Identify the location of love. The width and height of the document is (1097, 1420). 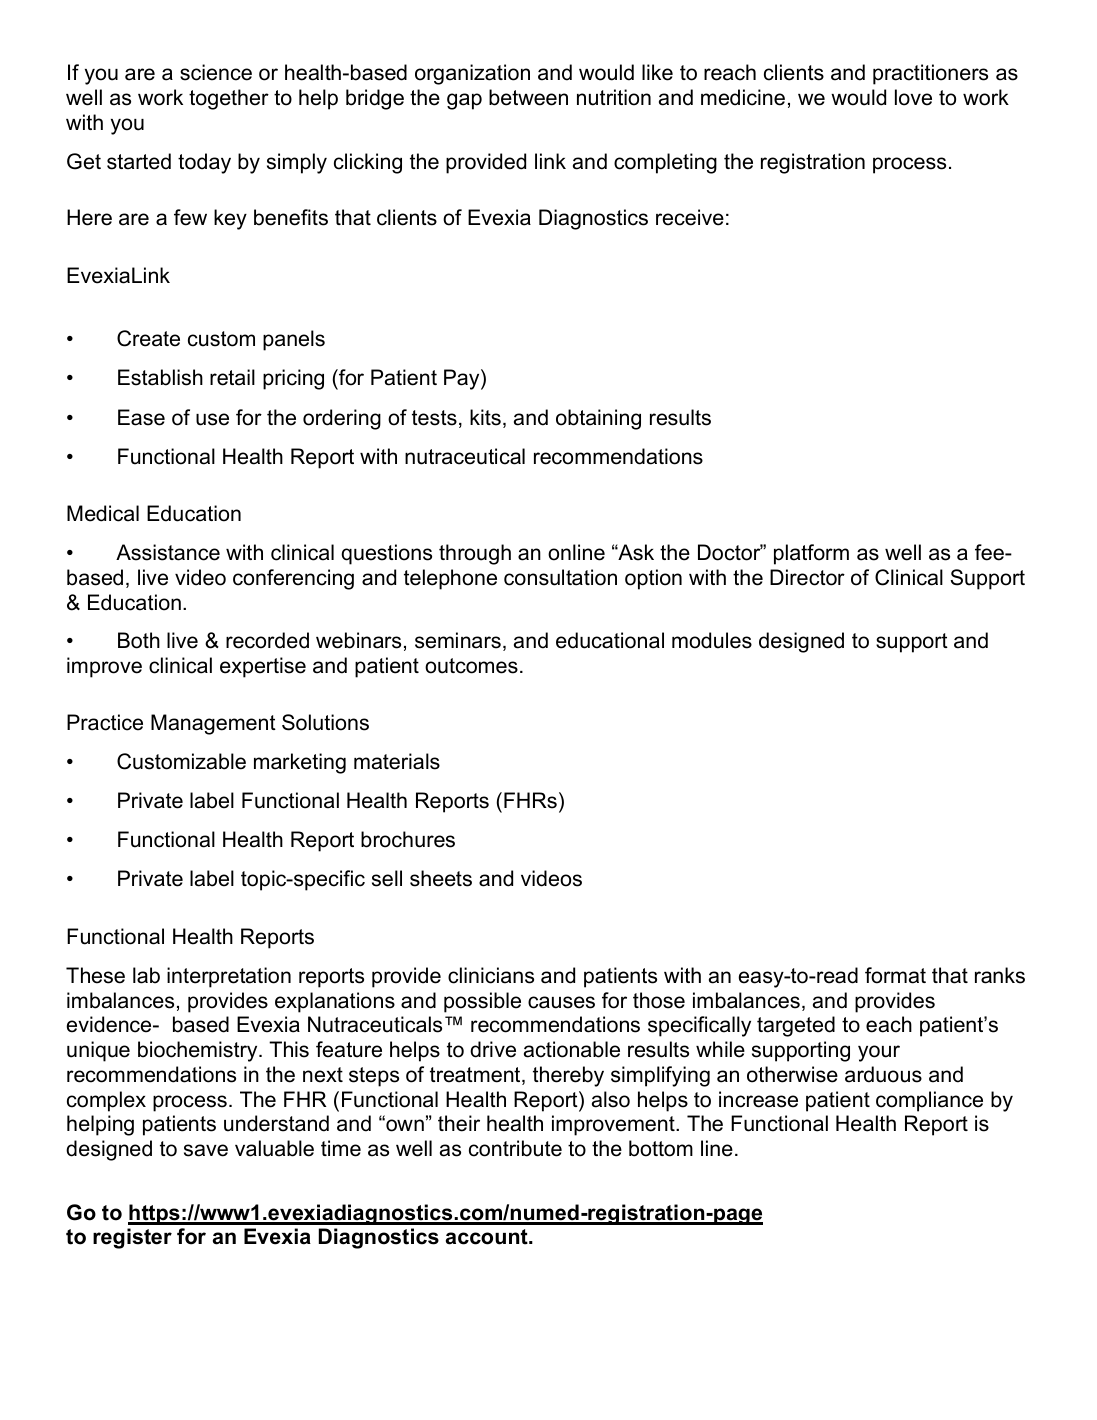
(913, 97).
